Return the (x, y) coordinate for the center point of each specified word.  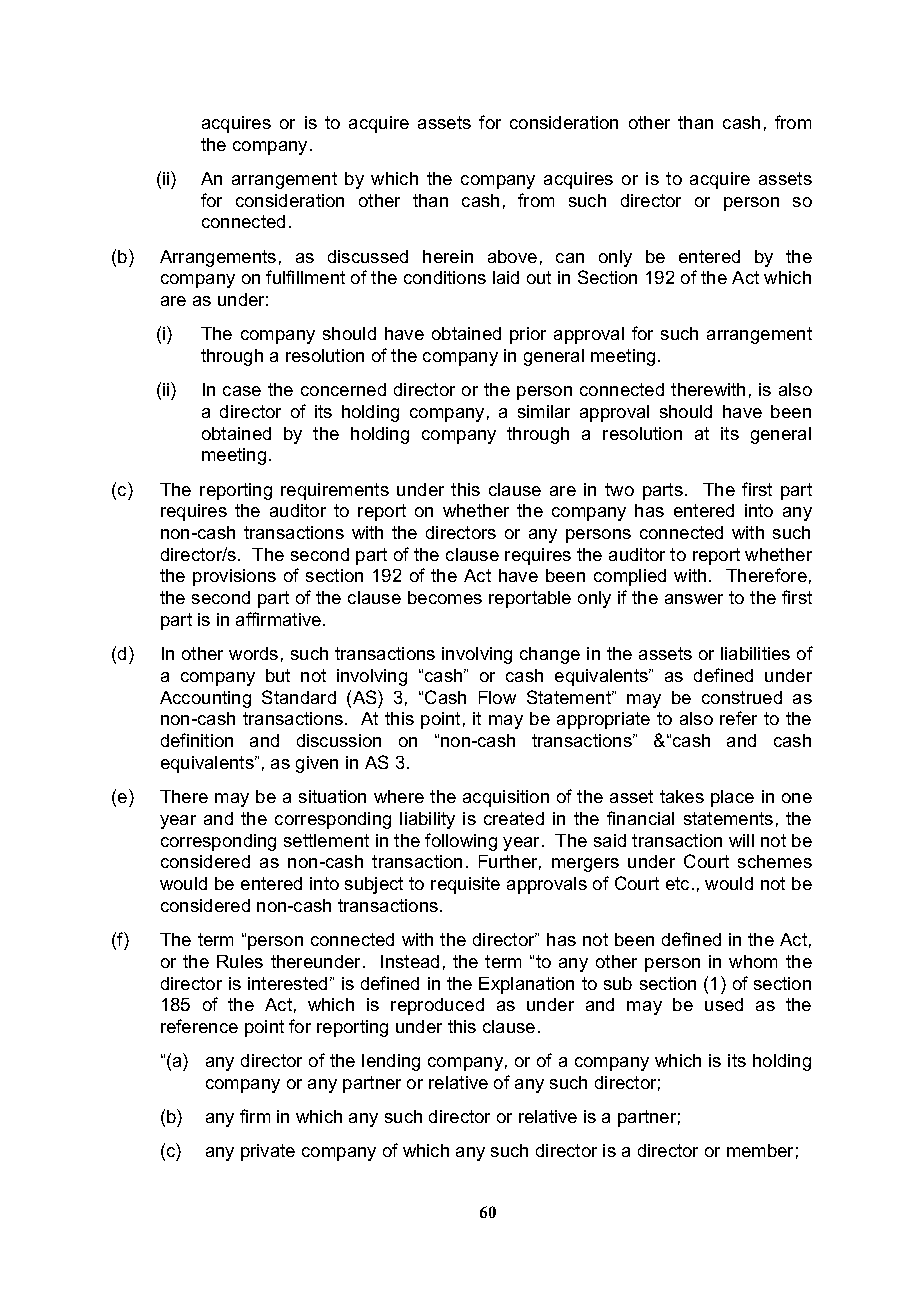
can (570, 258)
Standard (299, 697)
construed (742, 697)
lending (391, 1062)
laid (506, 277)
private (268, 1152)
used (724, 1004)
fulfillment (305, 277)
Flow (497, 697)
